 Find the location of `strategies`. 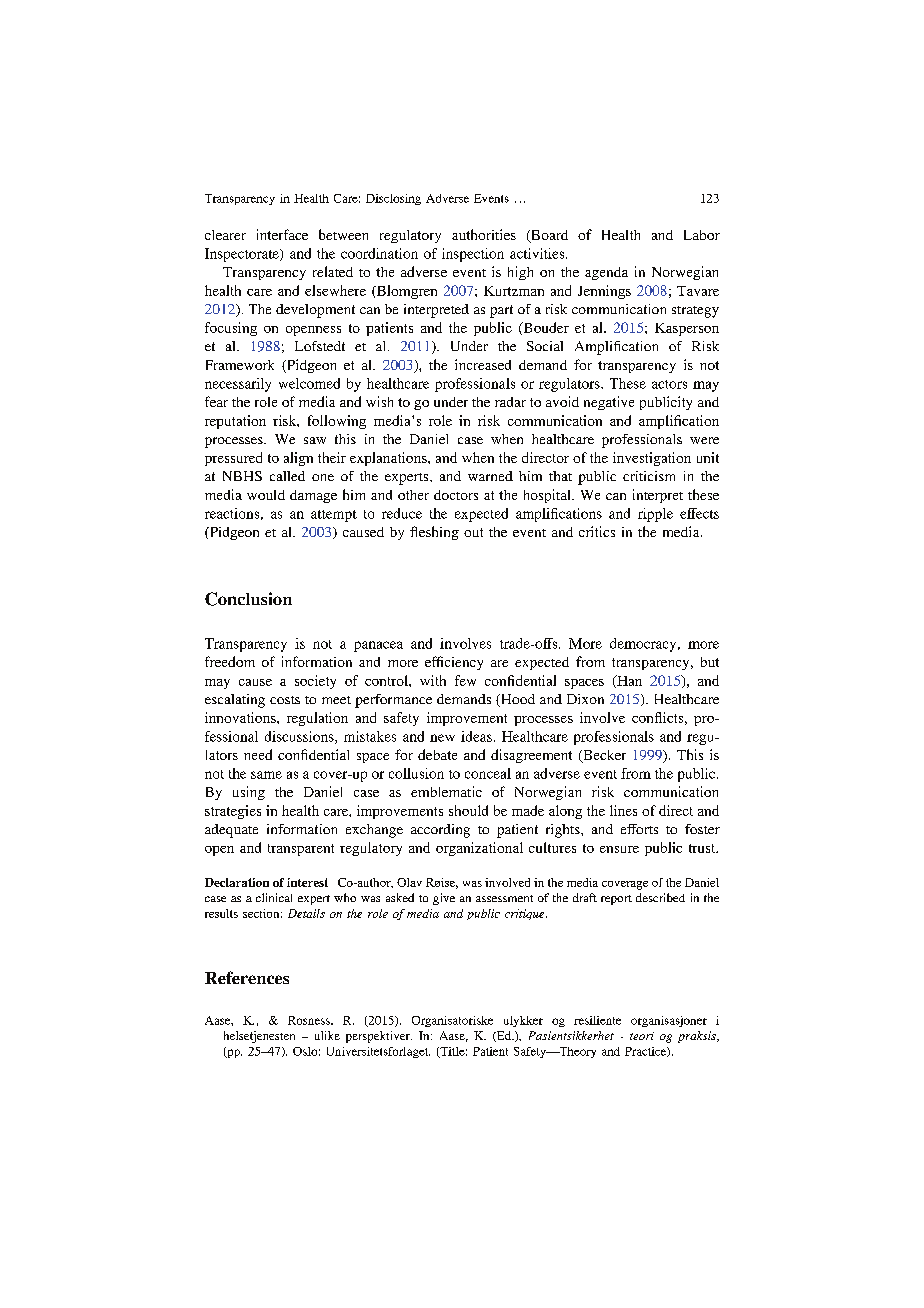

strategies is located at coordinates (233, 812).
